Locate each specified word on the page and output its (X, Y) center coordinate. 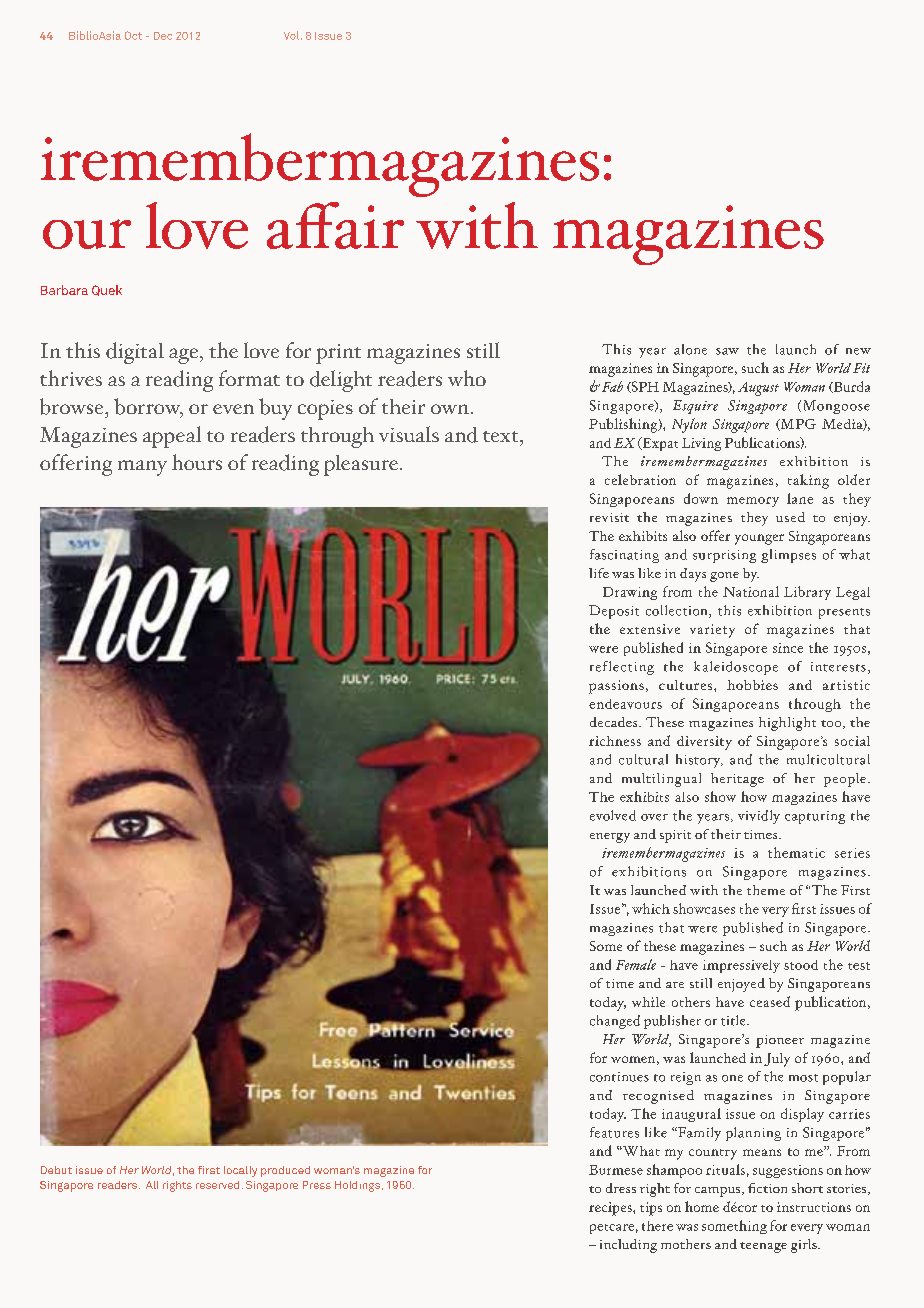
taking (808, 481)
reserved (217, 1185)
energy (610, 838)
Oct (133, 35)
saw (727, 351)
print (338, 354)
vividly (759, 817)
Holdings (357, 1186)
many (142, 468)
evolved (613, 815)
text (502, 436)
